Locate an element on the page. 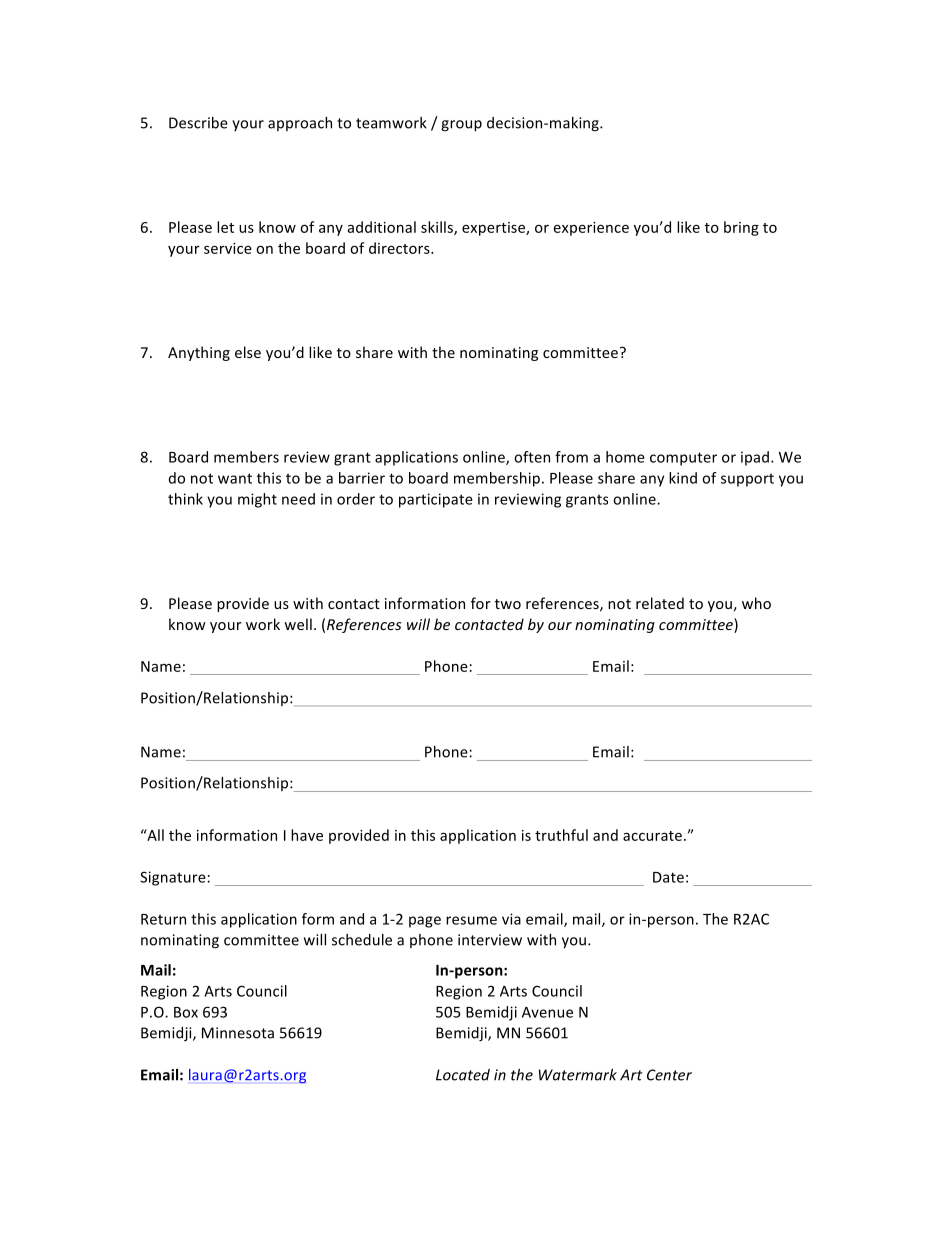  computer is located at coordinates (683, 459).
